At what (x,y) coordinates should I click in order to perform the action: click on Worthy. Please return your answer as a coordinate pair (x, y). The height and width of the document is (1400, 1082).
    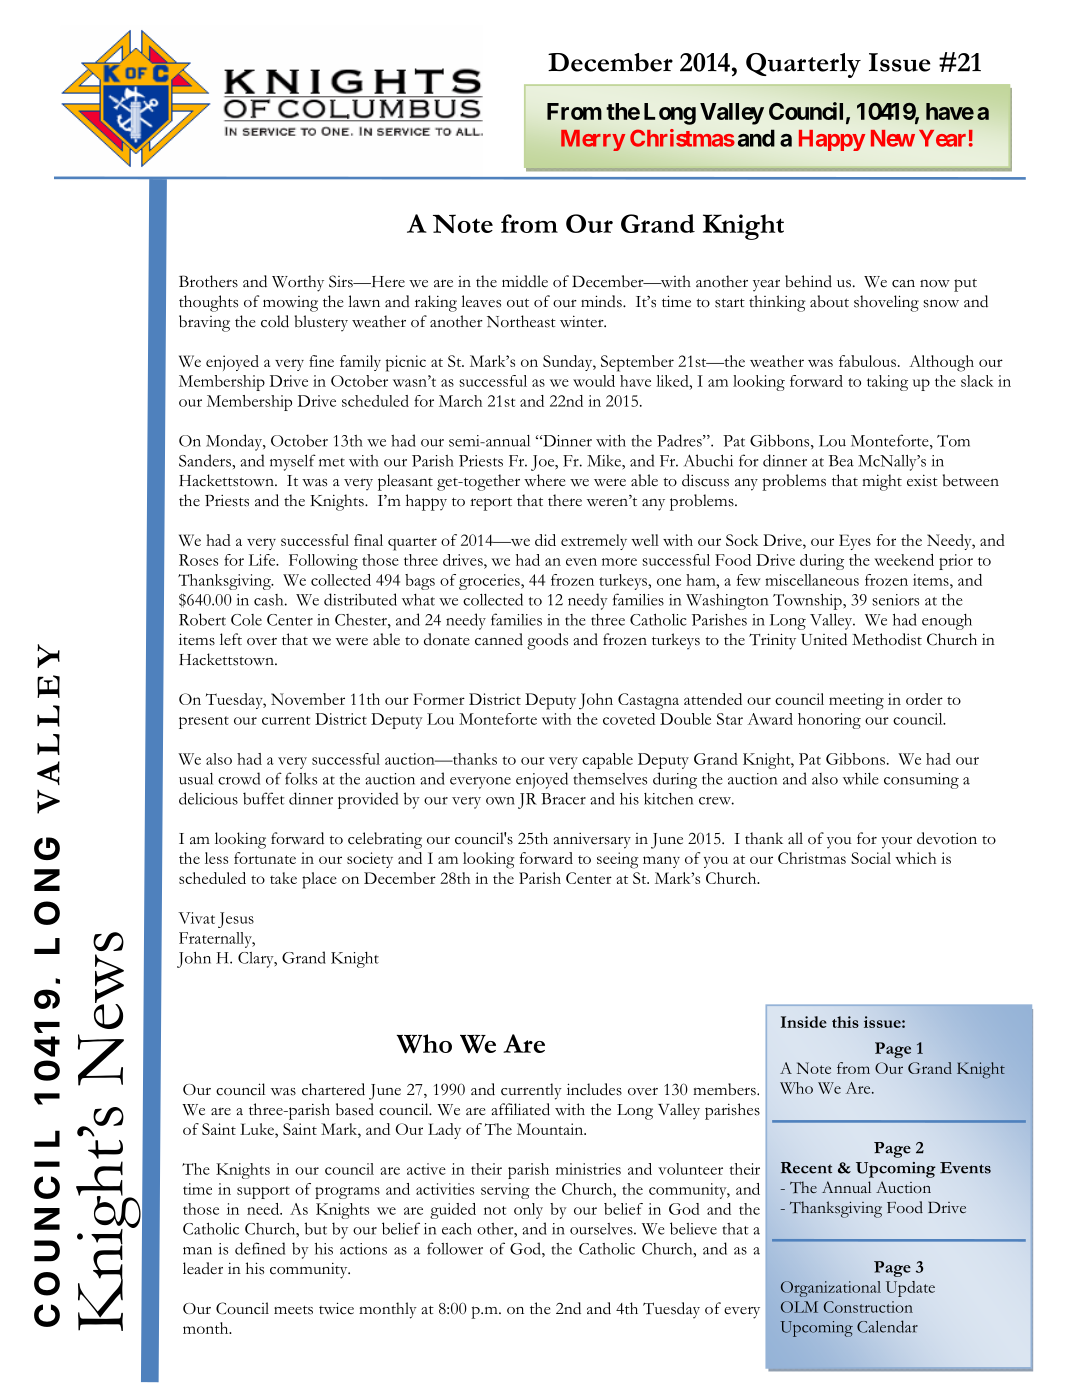
    Looking at the image, I should click on (298, 283).
